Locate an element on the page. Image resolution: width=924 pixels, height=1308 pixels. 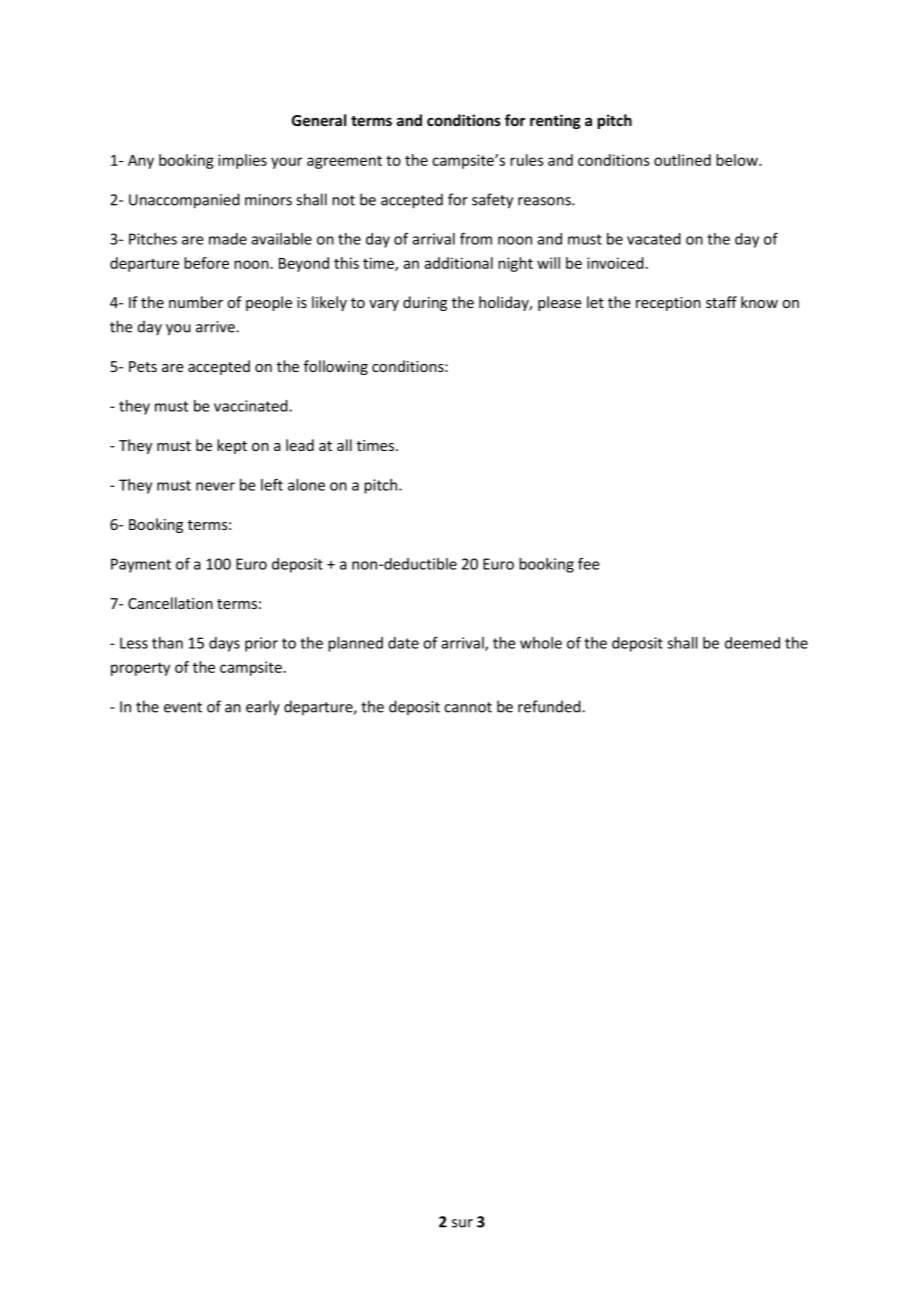
deemed is located at coordinates (752, 643).
